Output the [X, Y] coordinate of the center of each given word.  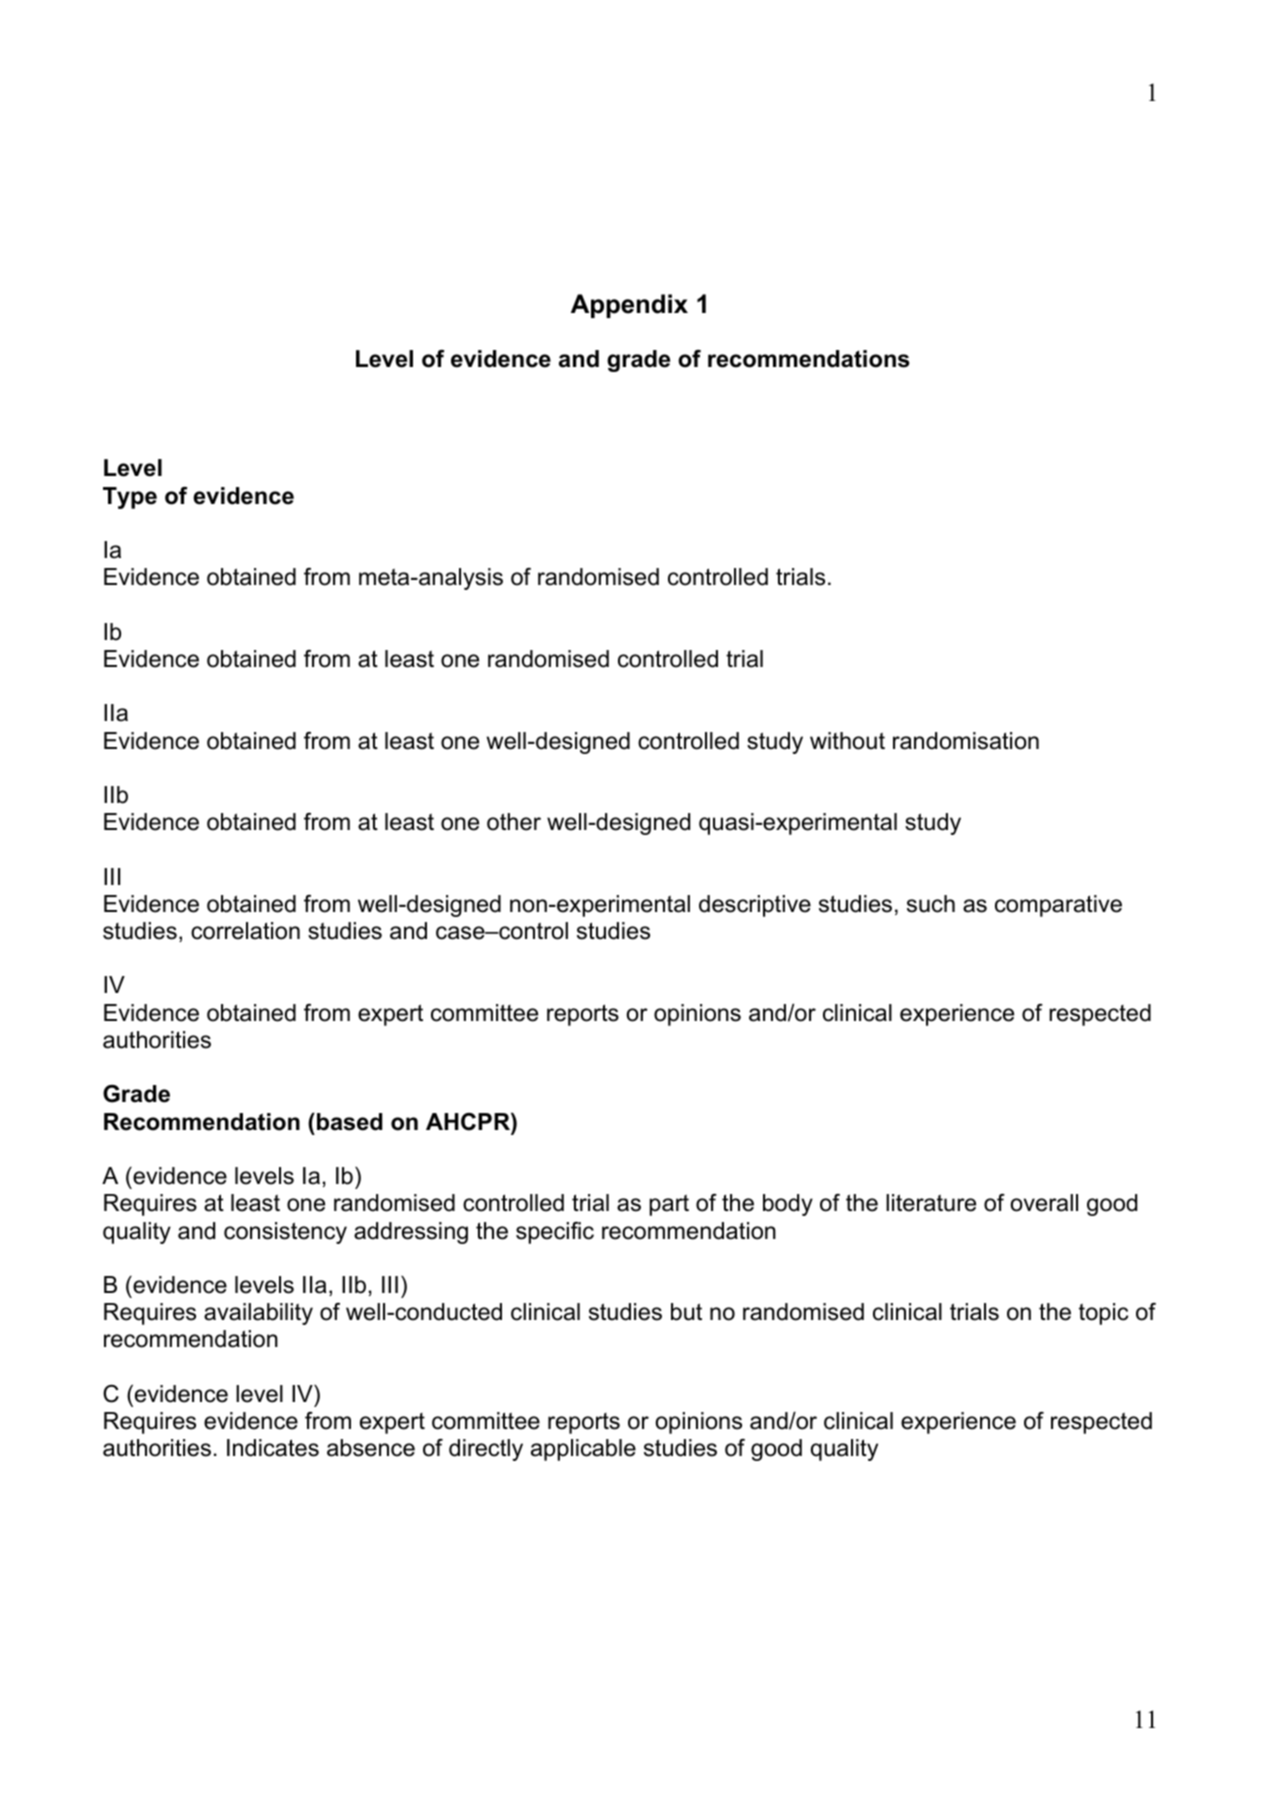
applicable [583, 1450]
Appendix [629, 306]
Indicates [273, 1448]
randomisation [966, 741]
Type [130, 498]
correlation [245, 931]
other [514, 822]
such [931, 904]
